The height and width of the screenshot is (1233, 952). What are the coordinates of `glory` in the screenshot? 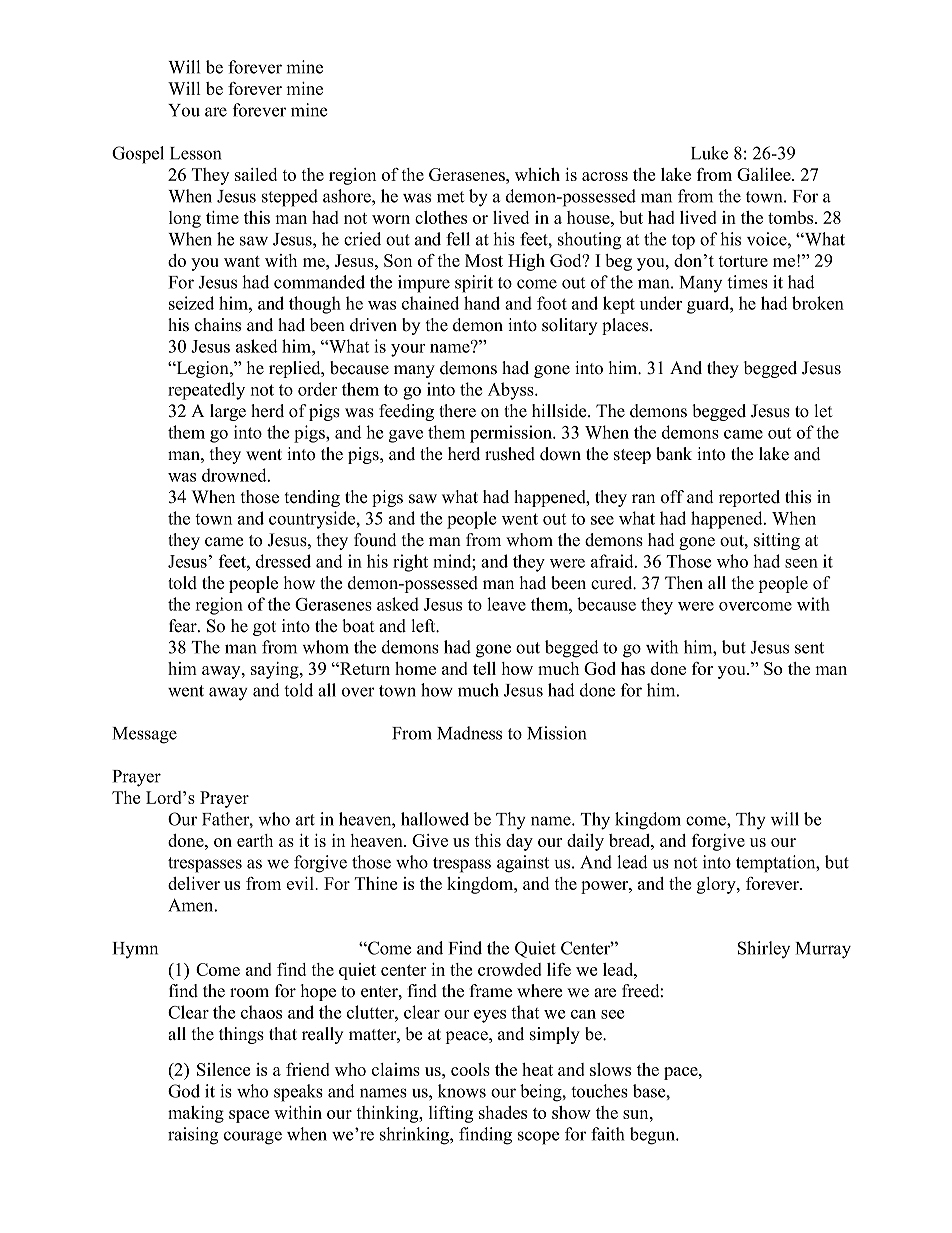 It's located at (717, 885).
